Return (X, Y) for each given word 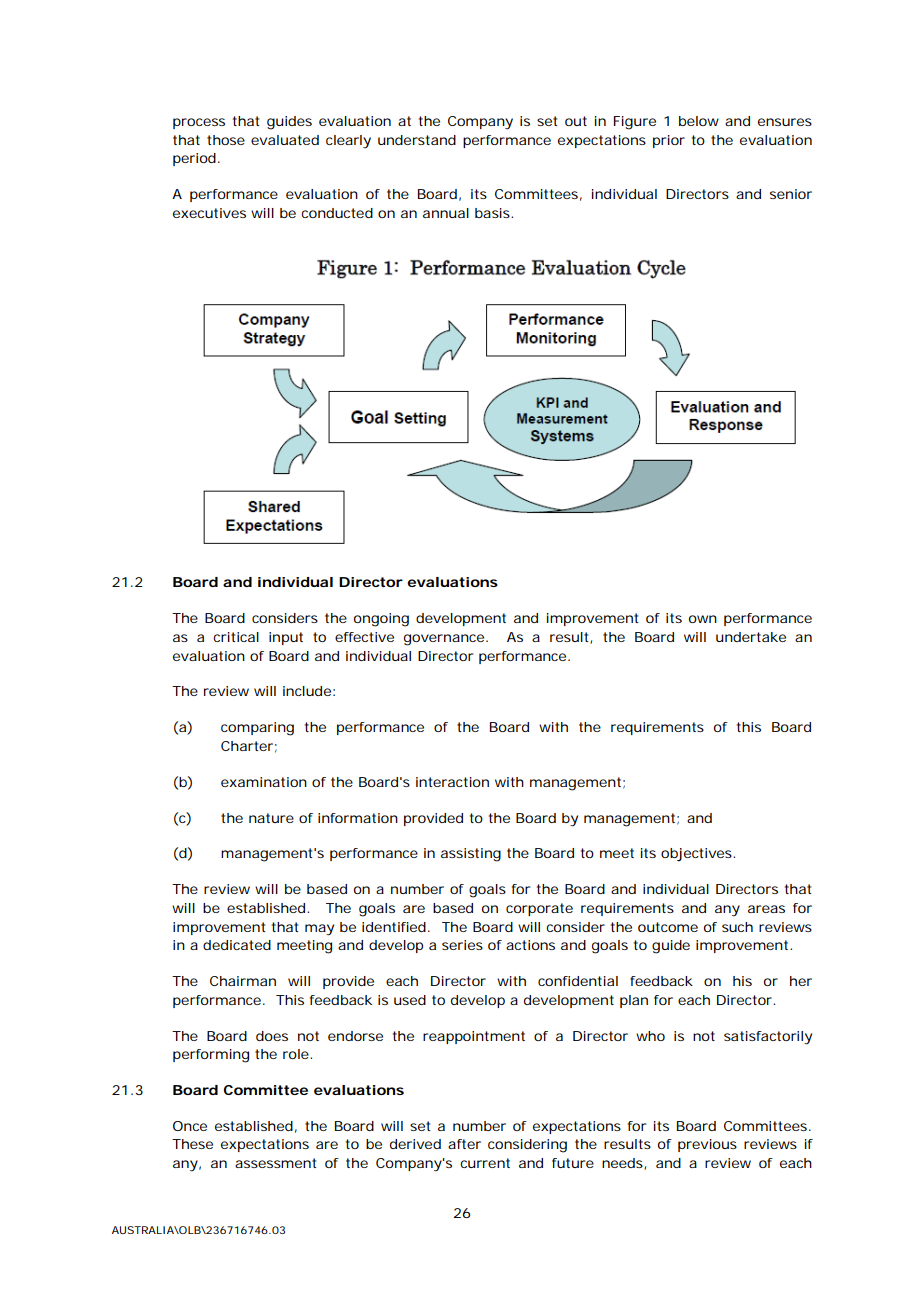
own (703, 619)
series (462, 945)
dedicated (237, 945)
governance (444, 640)
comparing (257, 729)
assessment (275, 1163)
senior (791, 194)
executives (209, 213)
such (737, 927)
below (699, 121)
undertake (751, 637)
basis (493, 213)
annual (446, 213)
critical (236, 637)
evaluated (285, 140)
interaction (452, 782)
